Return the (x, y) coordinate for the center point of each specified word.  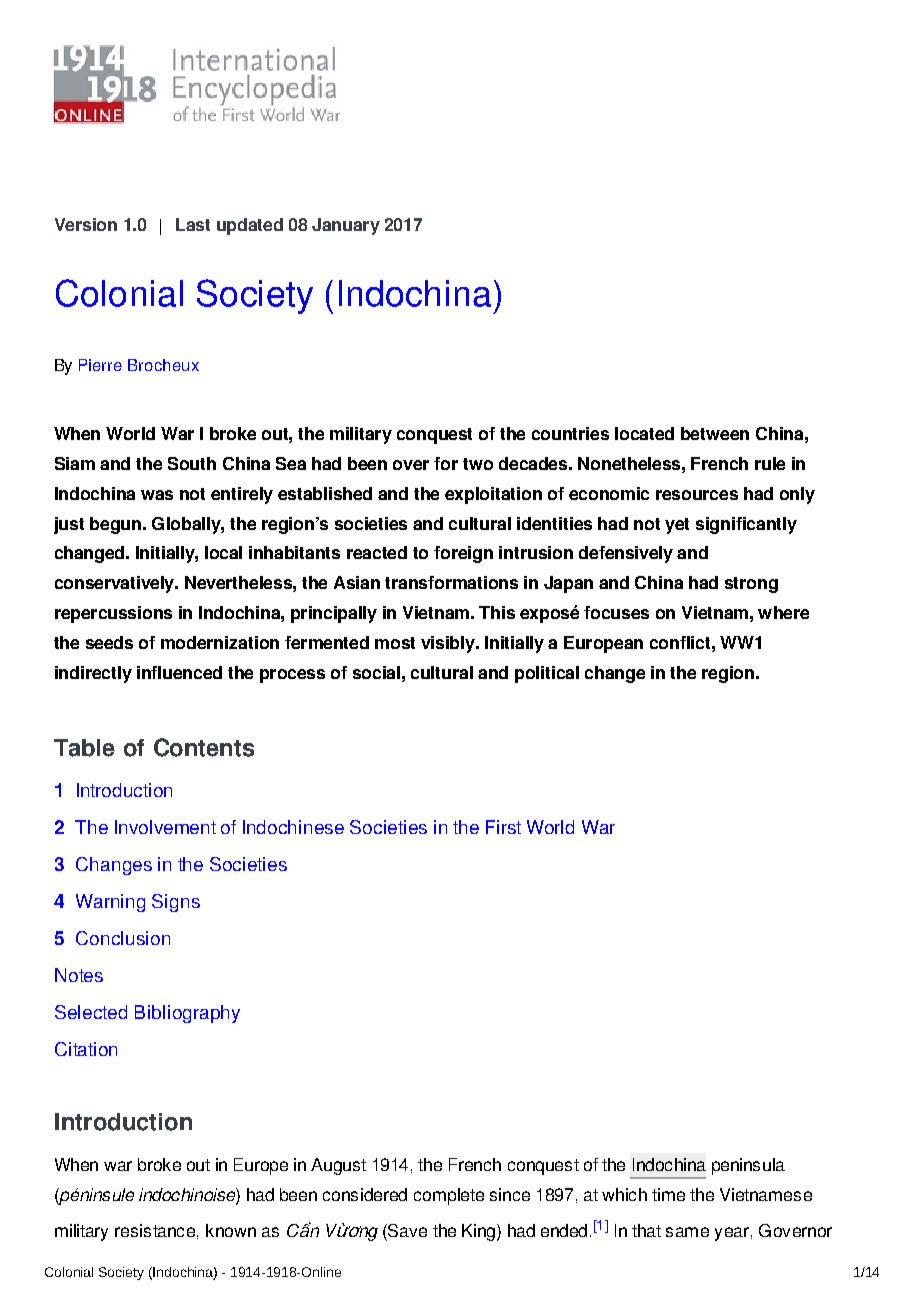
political (547, 674)
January (346, 226)
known (231, 1230)
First (503, 827)
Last (193, 224)
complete (449, 1196)
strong (751, 585)
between (715, 433)
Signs (176, 903)
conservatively (116, 584)
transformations (451, 582)
